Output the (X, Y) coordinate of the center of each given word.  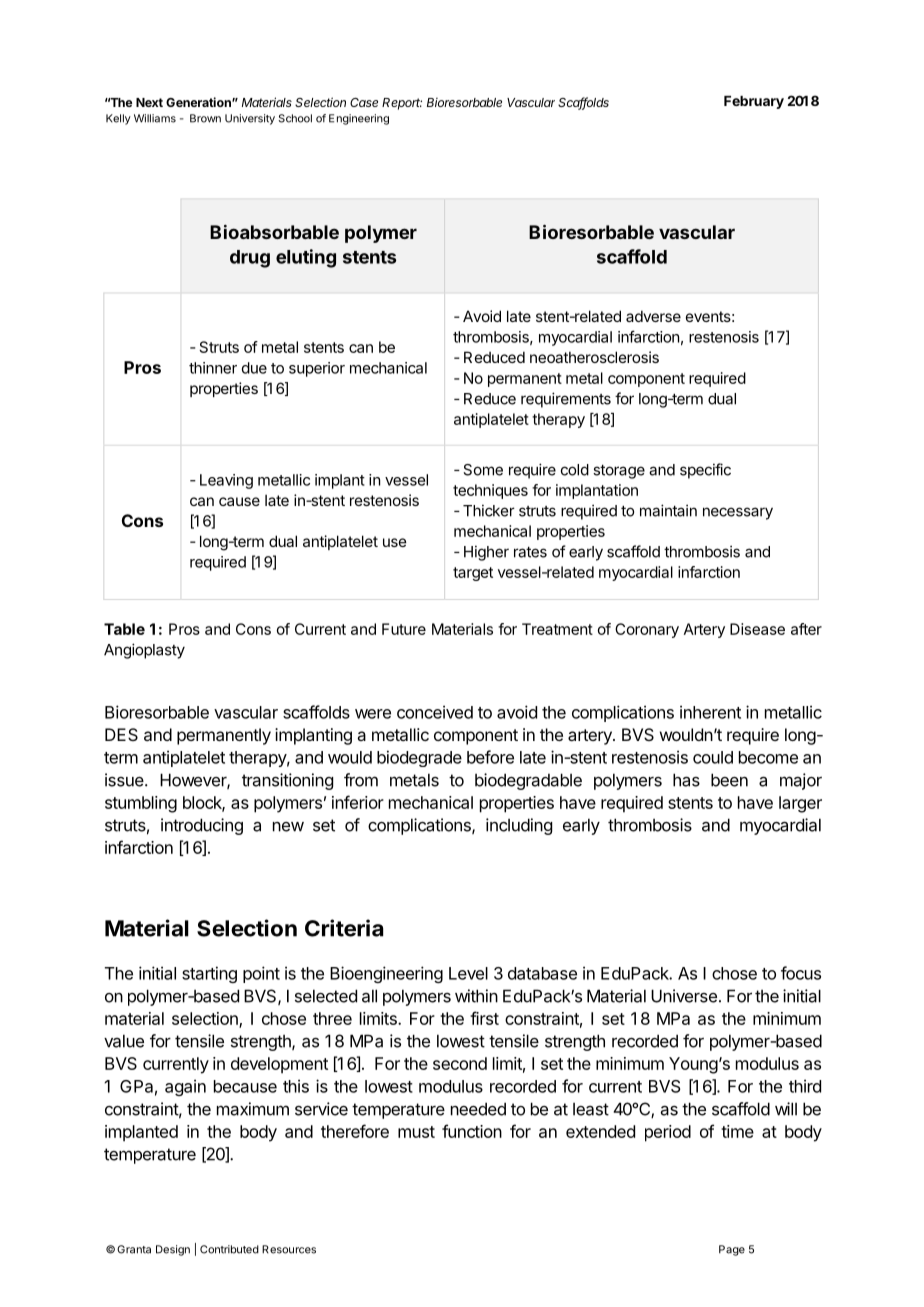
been (729, 780)
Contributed (229, 1249)
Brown (205, 118)
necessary (738, 513)
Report (402, 104)
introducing (202, 826)
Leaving (226, 481)
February (754, 102)
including (519, 826)
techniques (490, 491)
